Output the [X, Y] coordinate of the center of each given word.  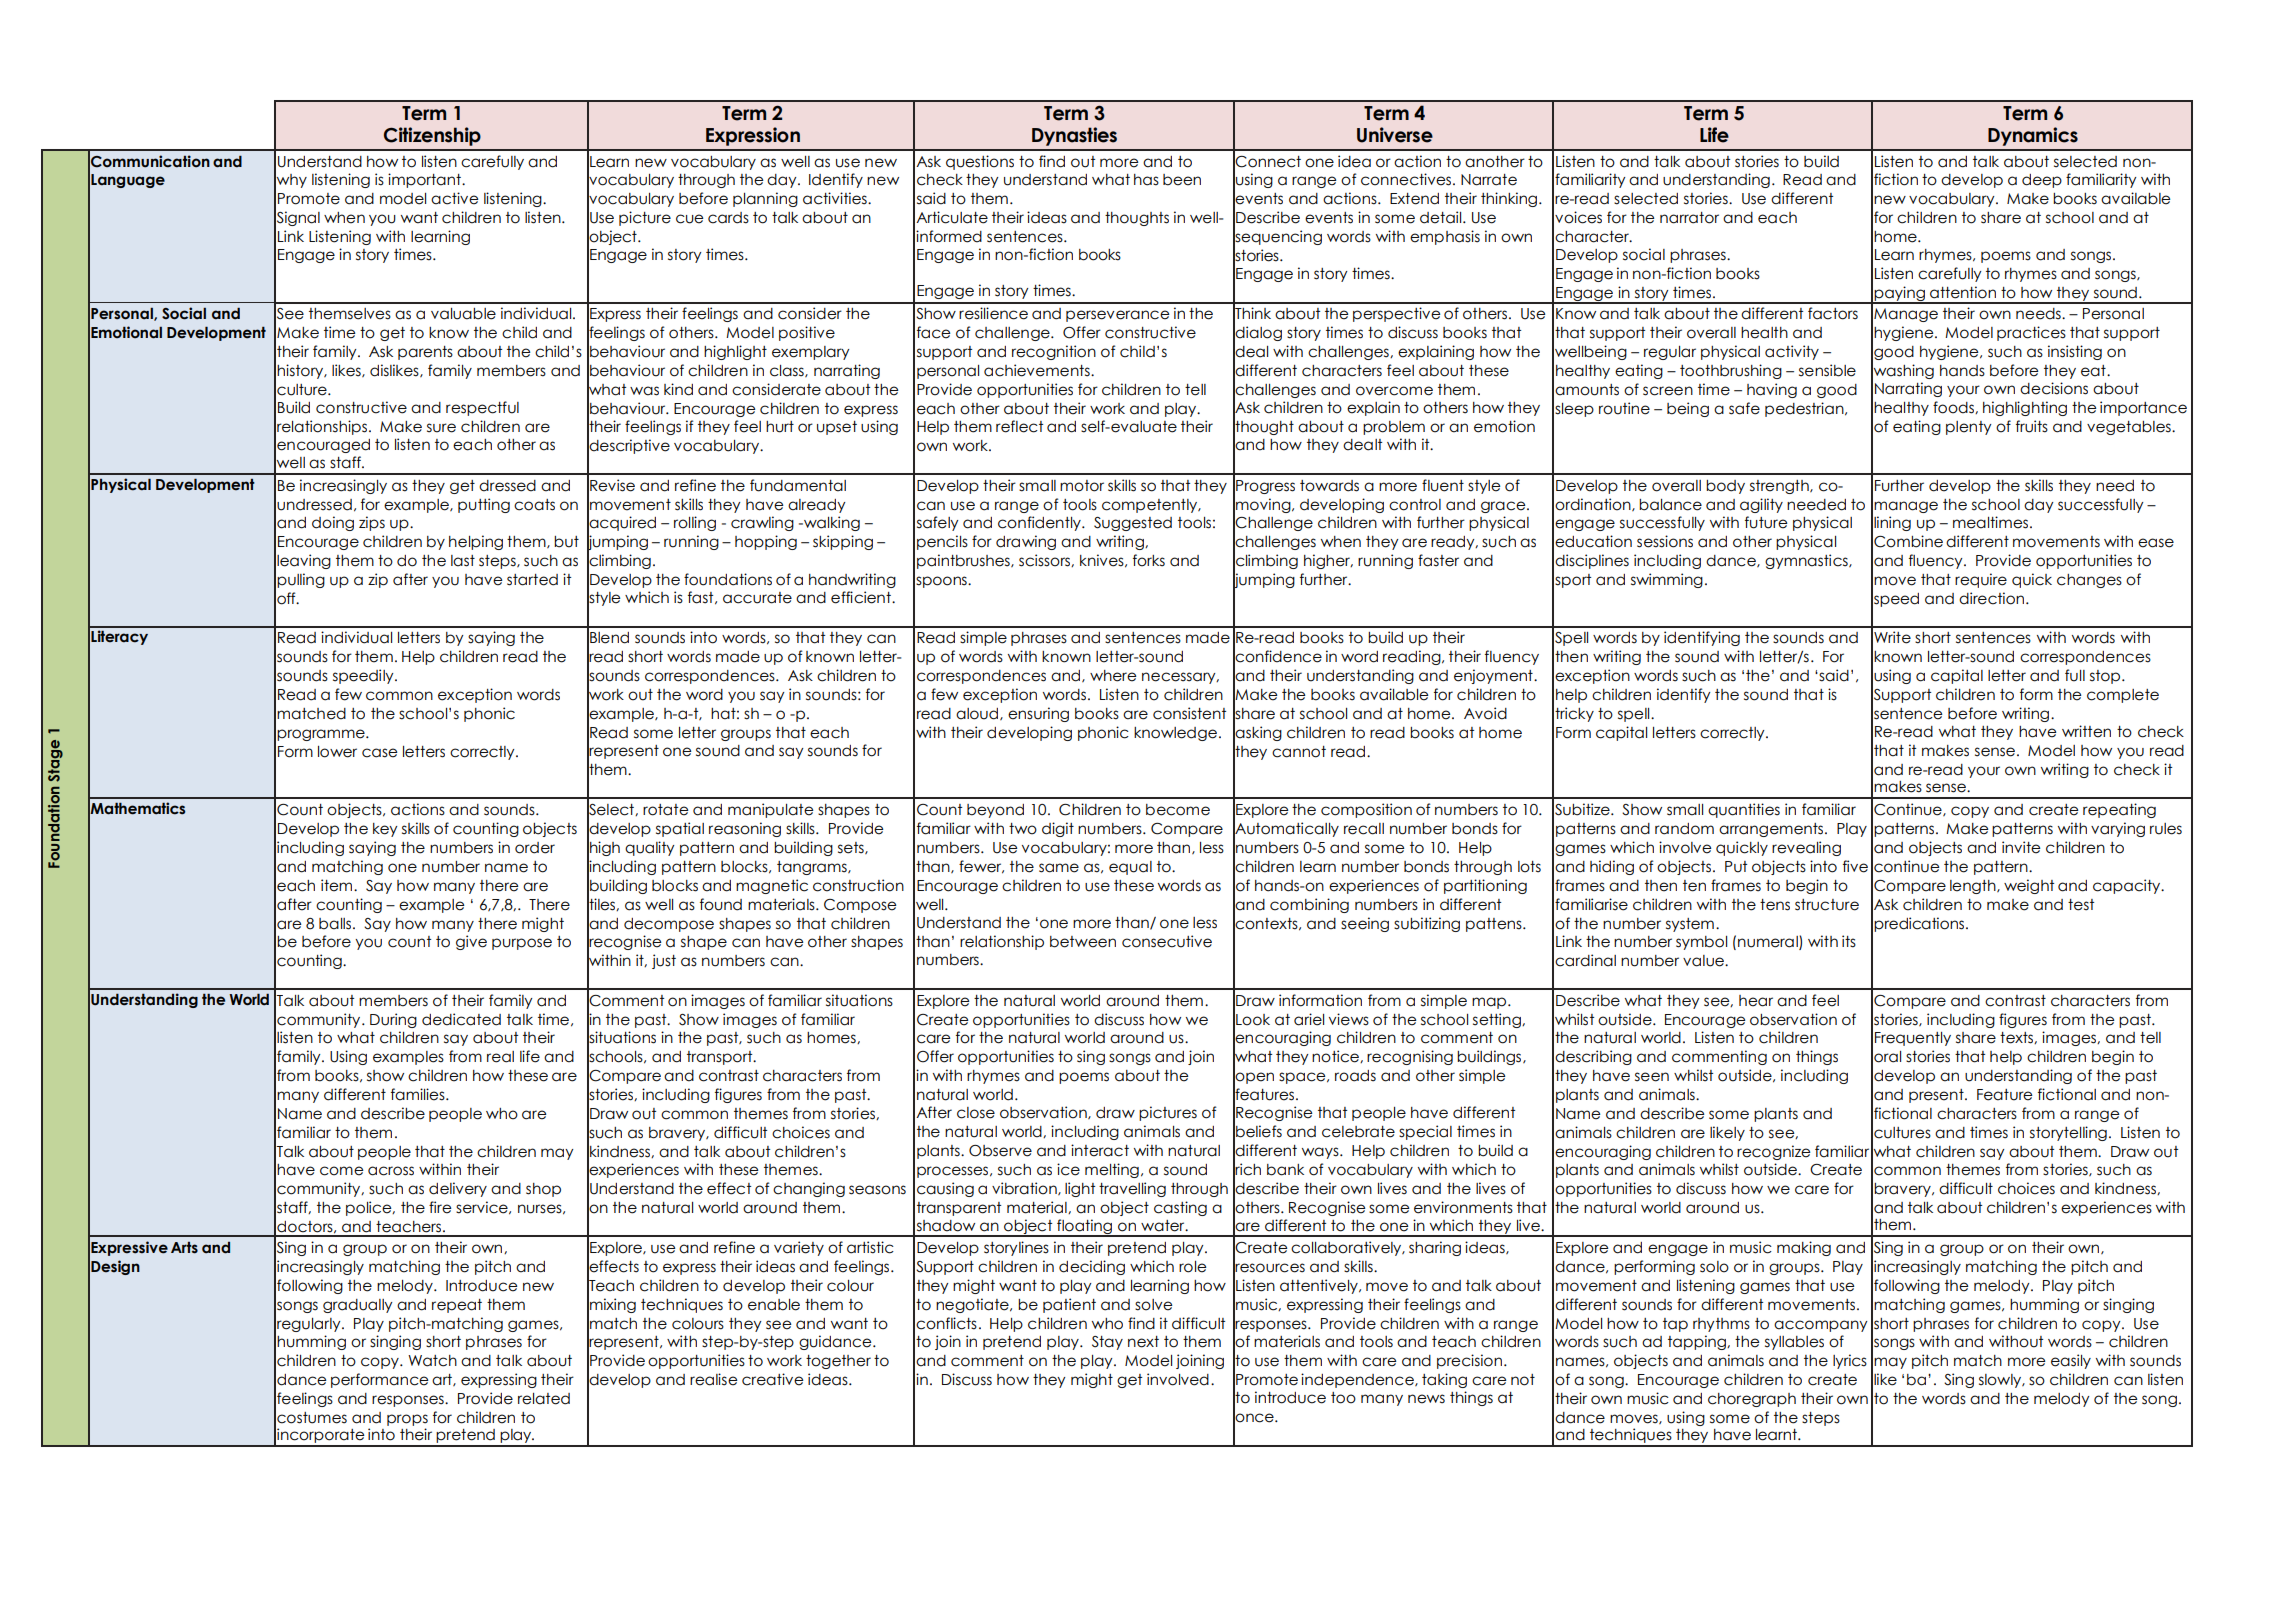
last [463, 561]
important [425, 180]
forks [1149, 560]
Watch [432, 1361]
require [1981, 580]
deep [2042, 181]
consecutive [1167, 941]
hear [1756, 1001]
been [1182, 180]
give [471, 942]
